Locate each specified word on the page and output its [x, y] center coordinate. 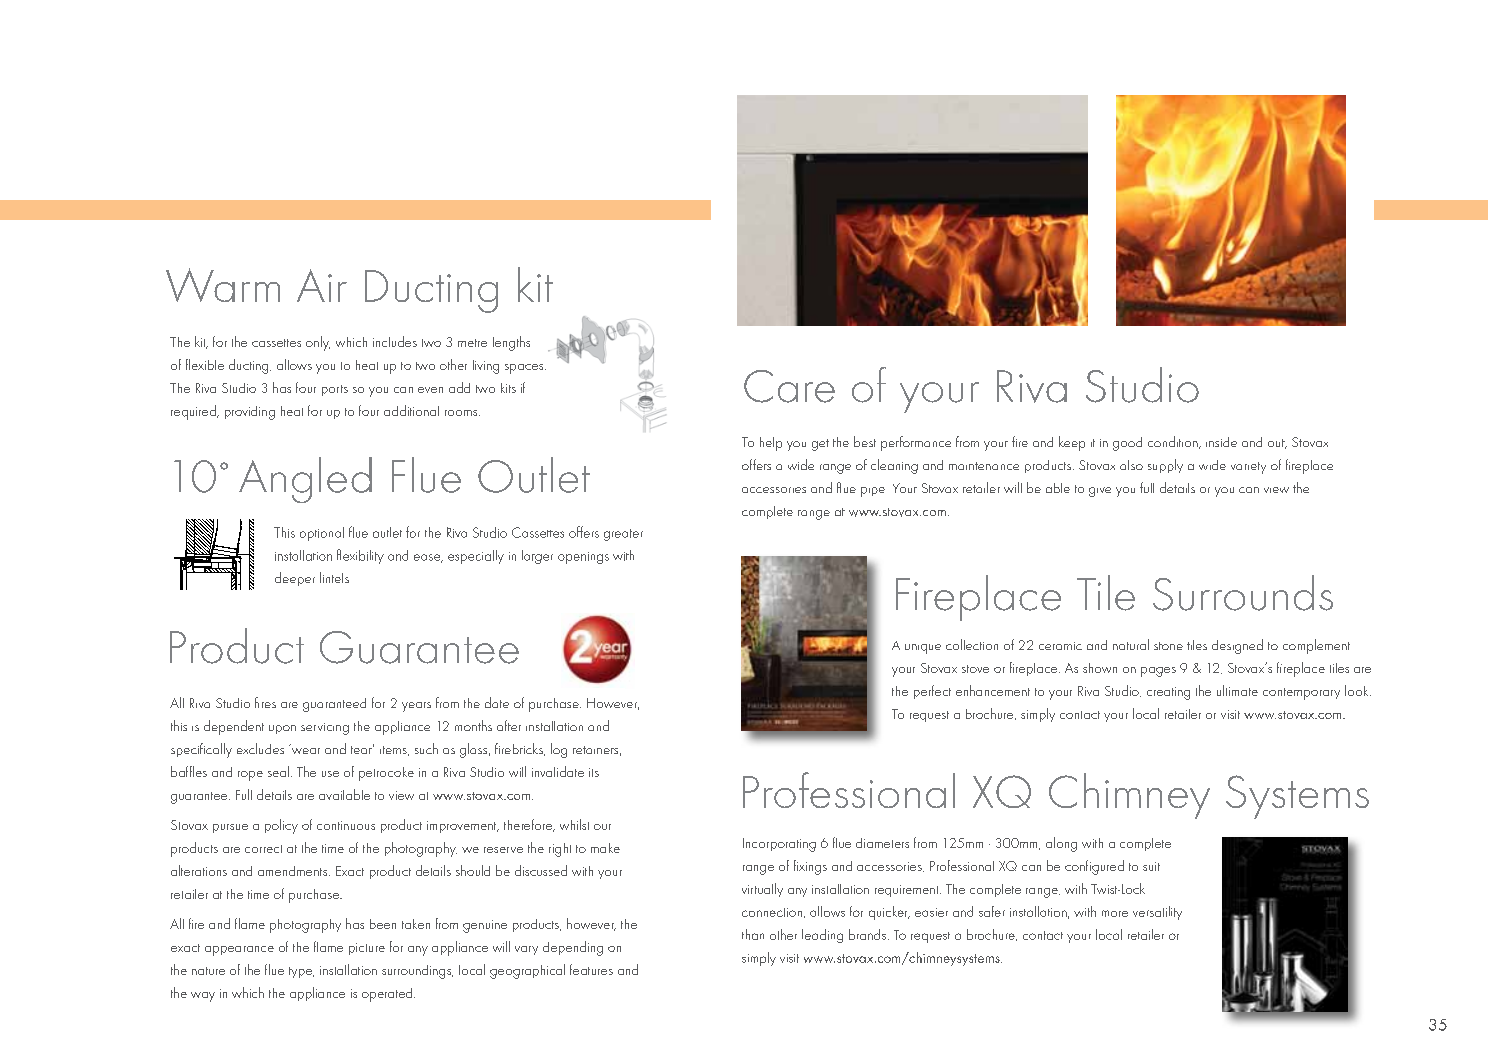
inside [1221, 442]
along [1061, 844]
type [301, 972]
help [771, 444]
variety [1248, 468]
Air [322, 285]
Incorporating [779, 845]
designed [1237, 646]
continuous [346, 825]
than [753, 934]
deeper [295, 579]
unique [923, 649]
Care [789, 386]
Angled [305, 480]
